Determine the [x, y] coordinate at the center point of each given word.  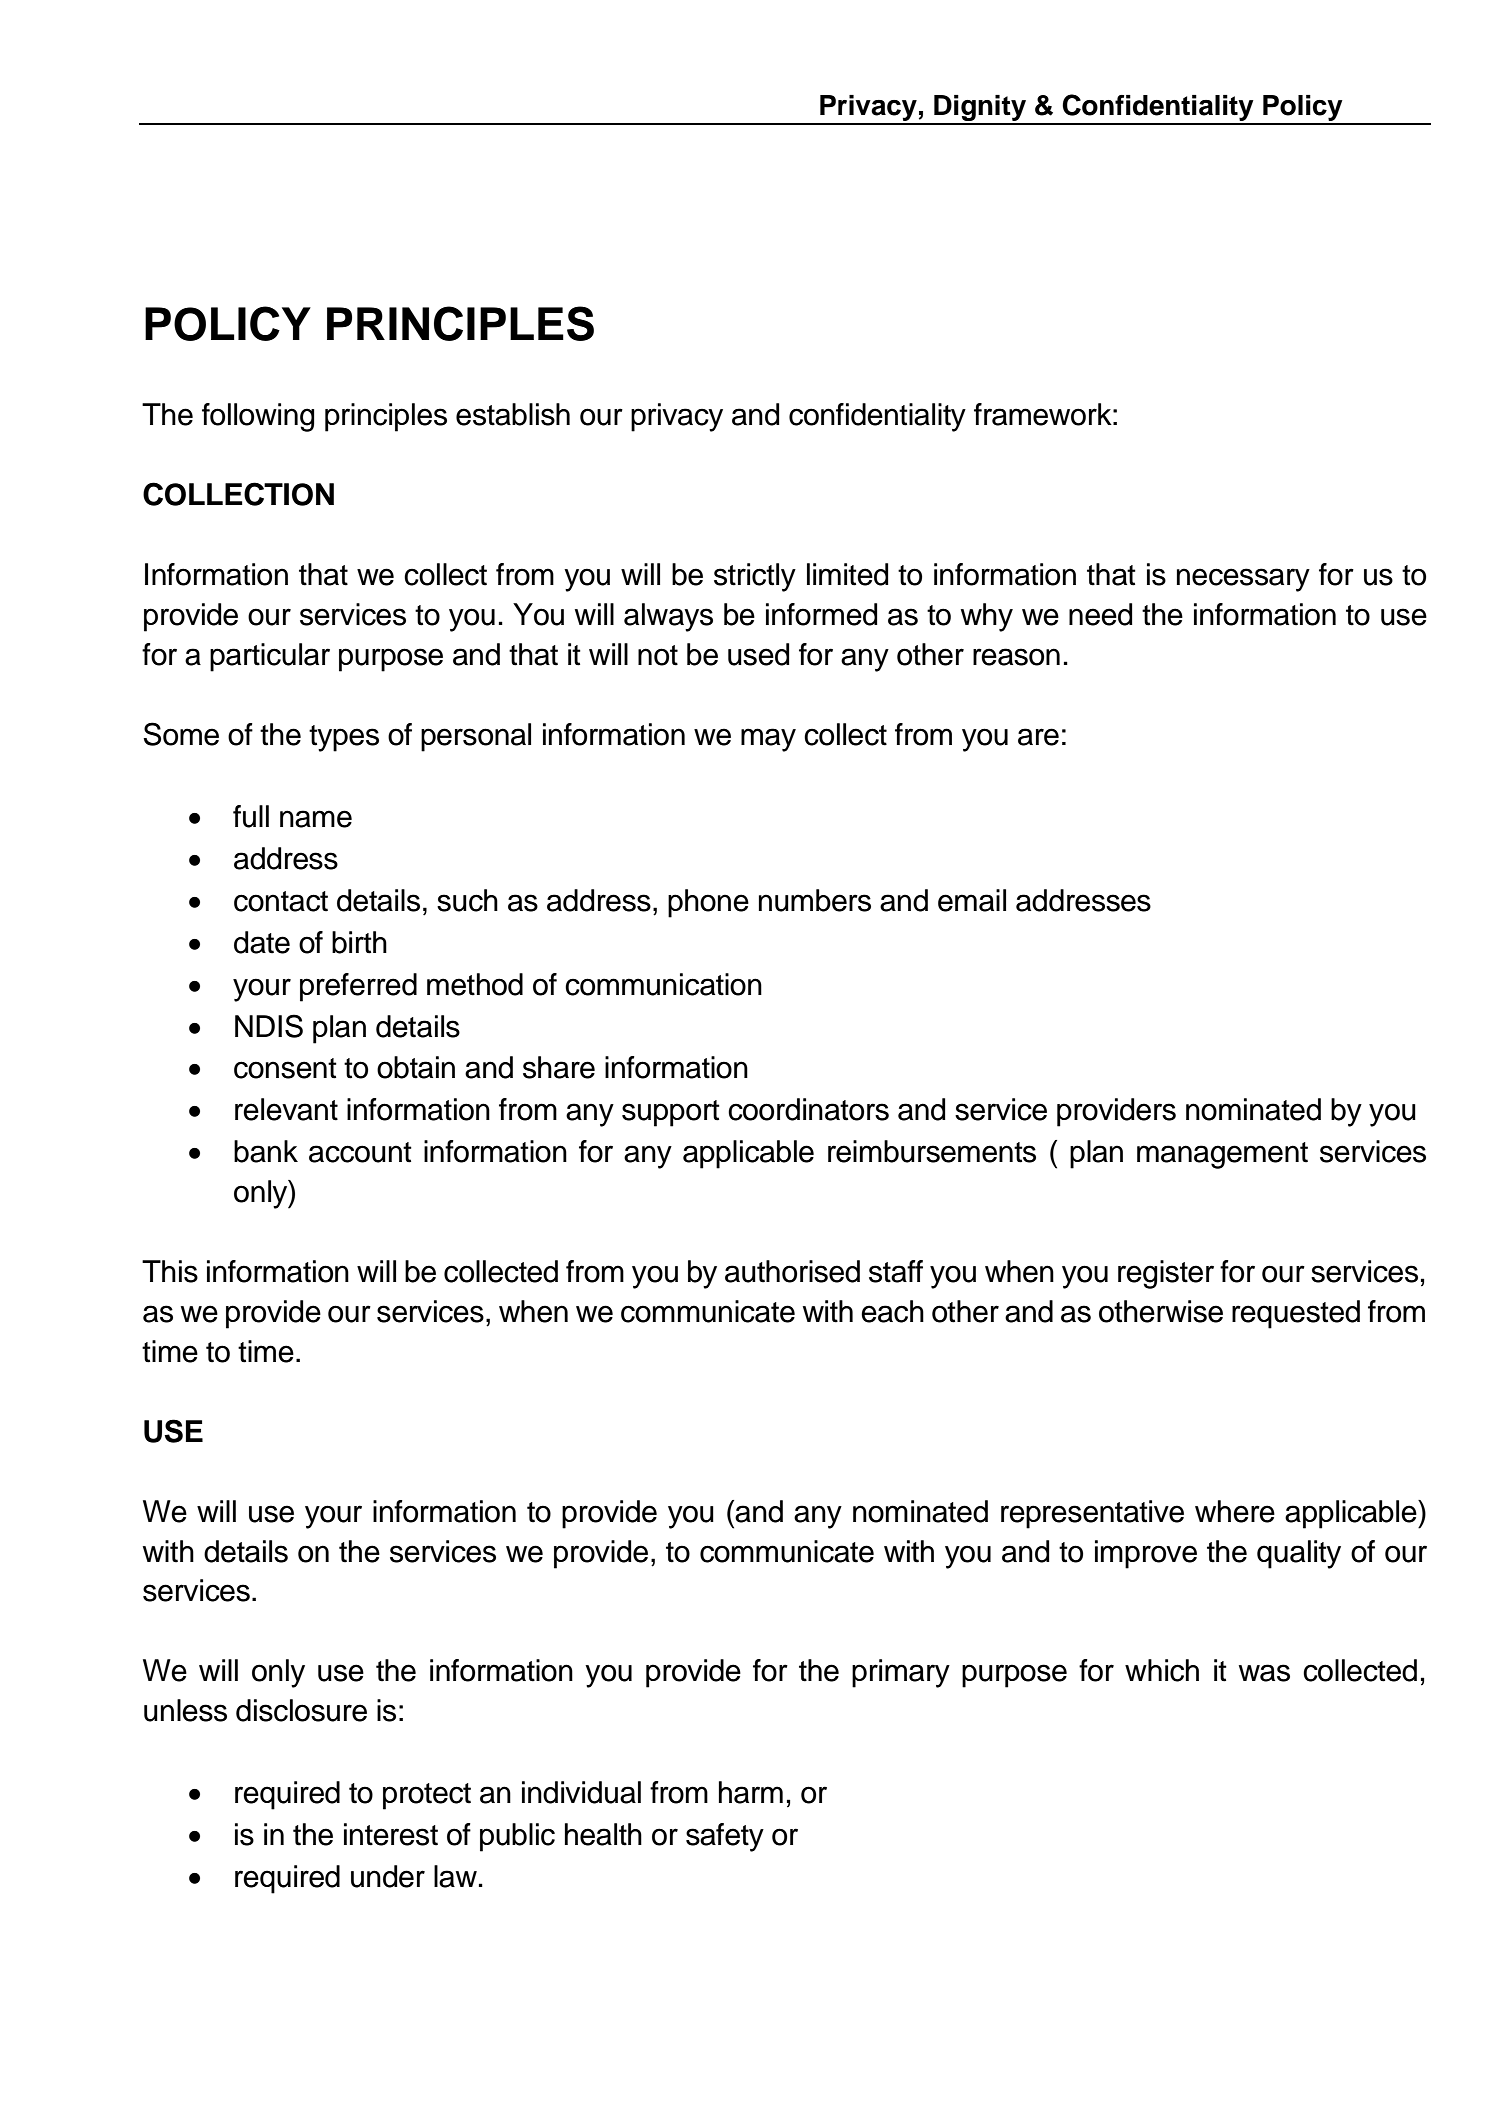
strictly [755, 577]
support [671, 1113]
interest [391, 1834]
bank [266, 1151]
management [1222, 1155]
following [258, 417]
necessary [1243, 580]
